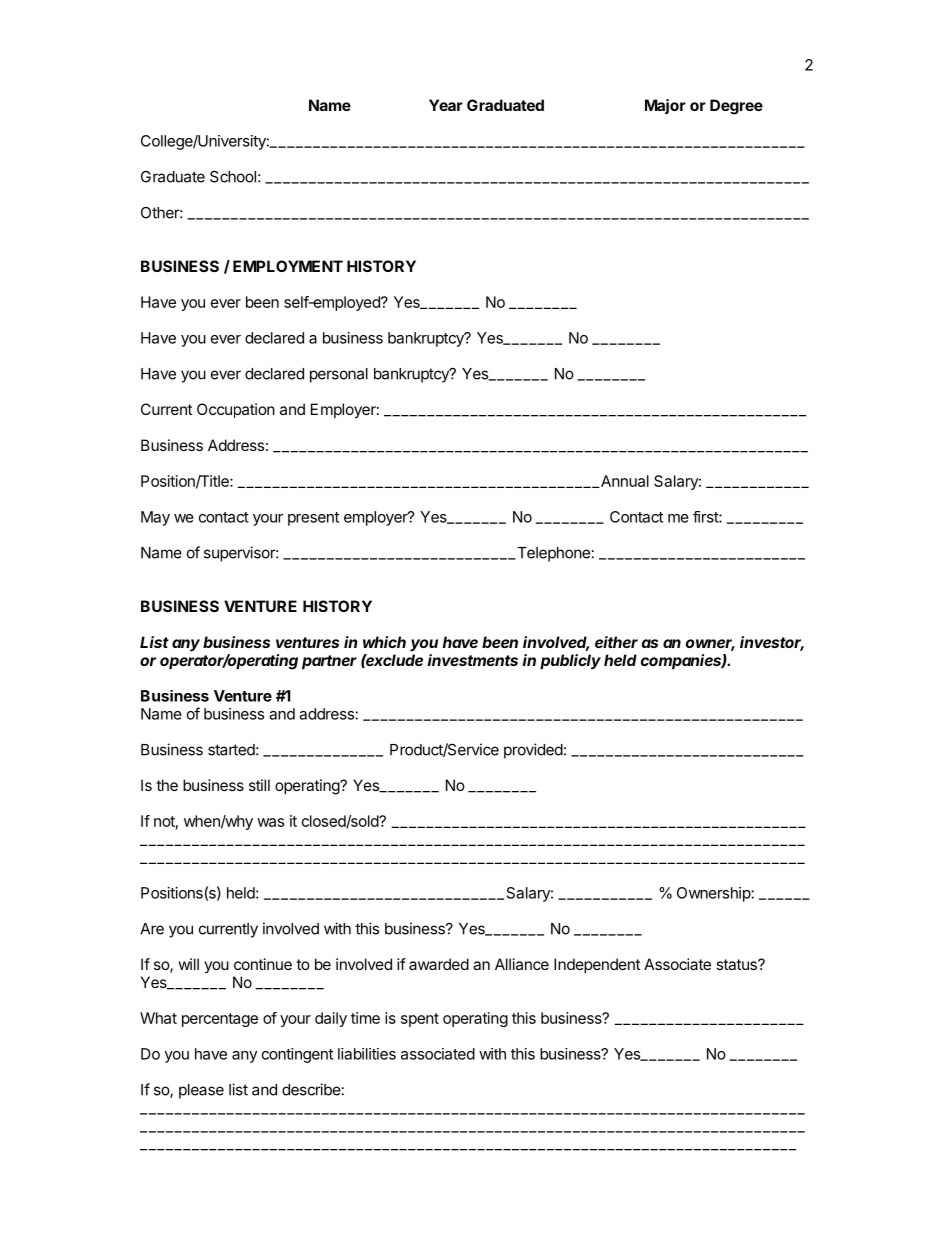  I want to click on spent, so click(420, 1020).
